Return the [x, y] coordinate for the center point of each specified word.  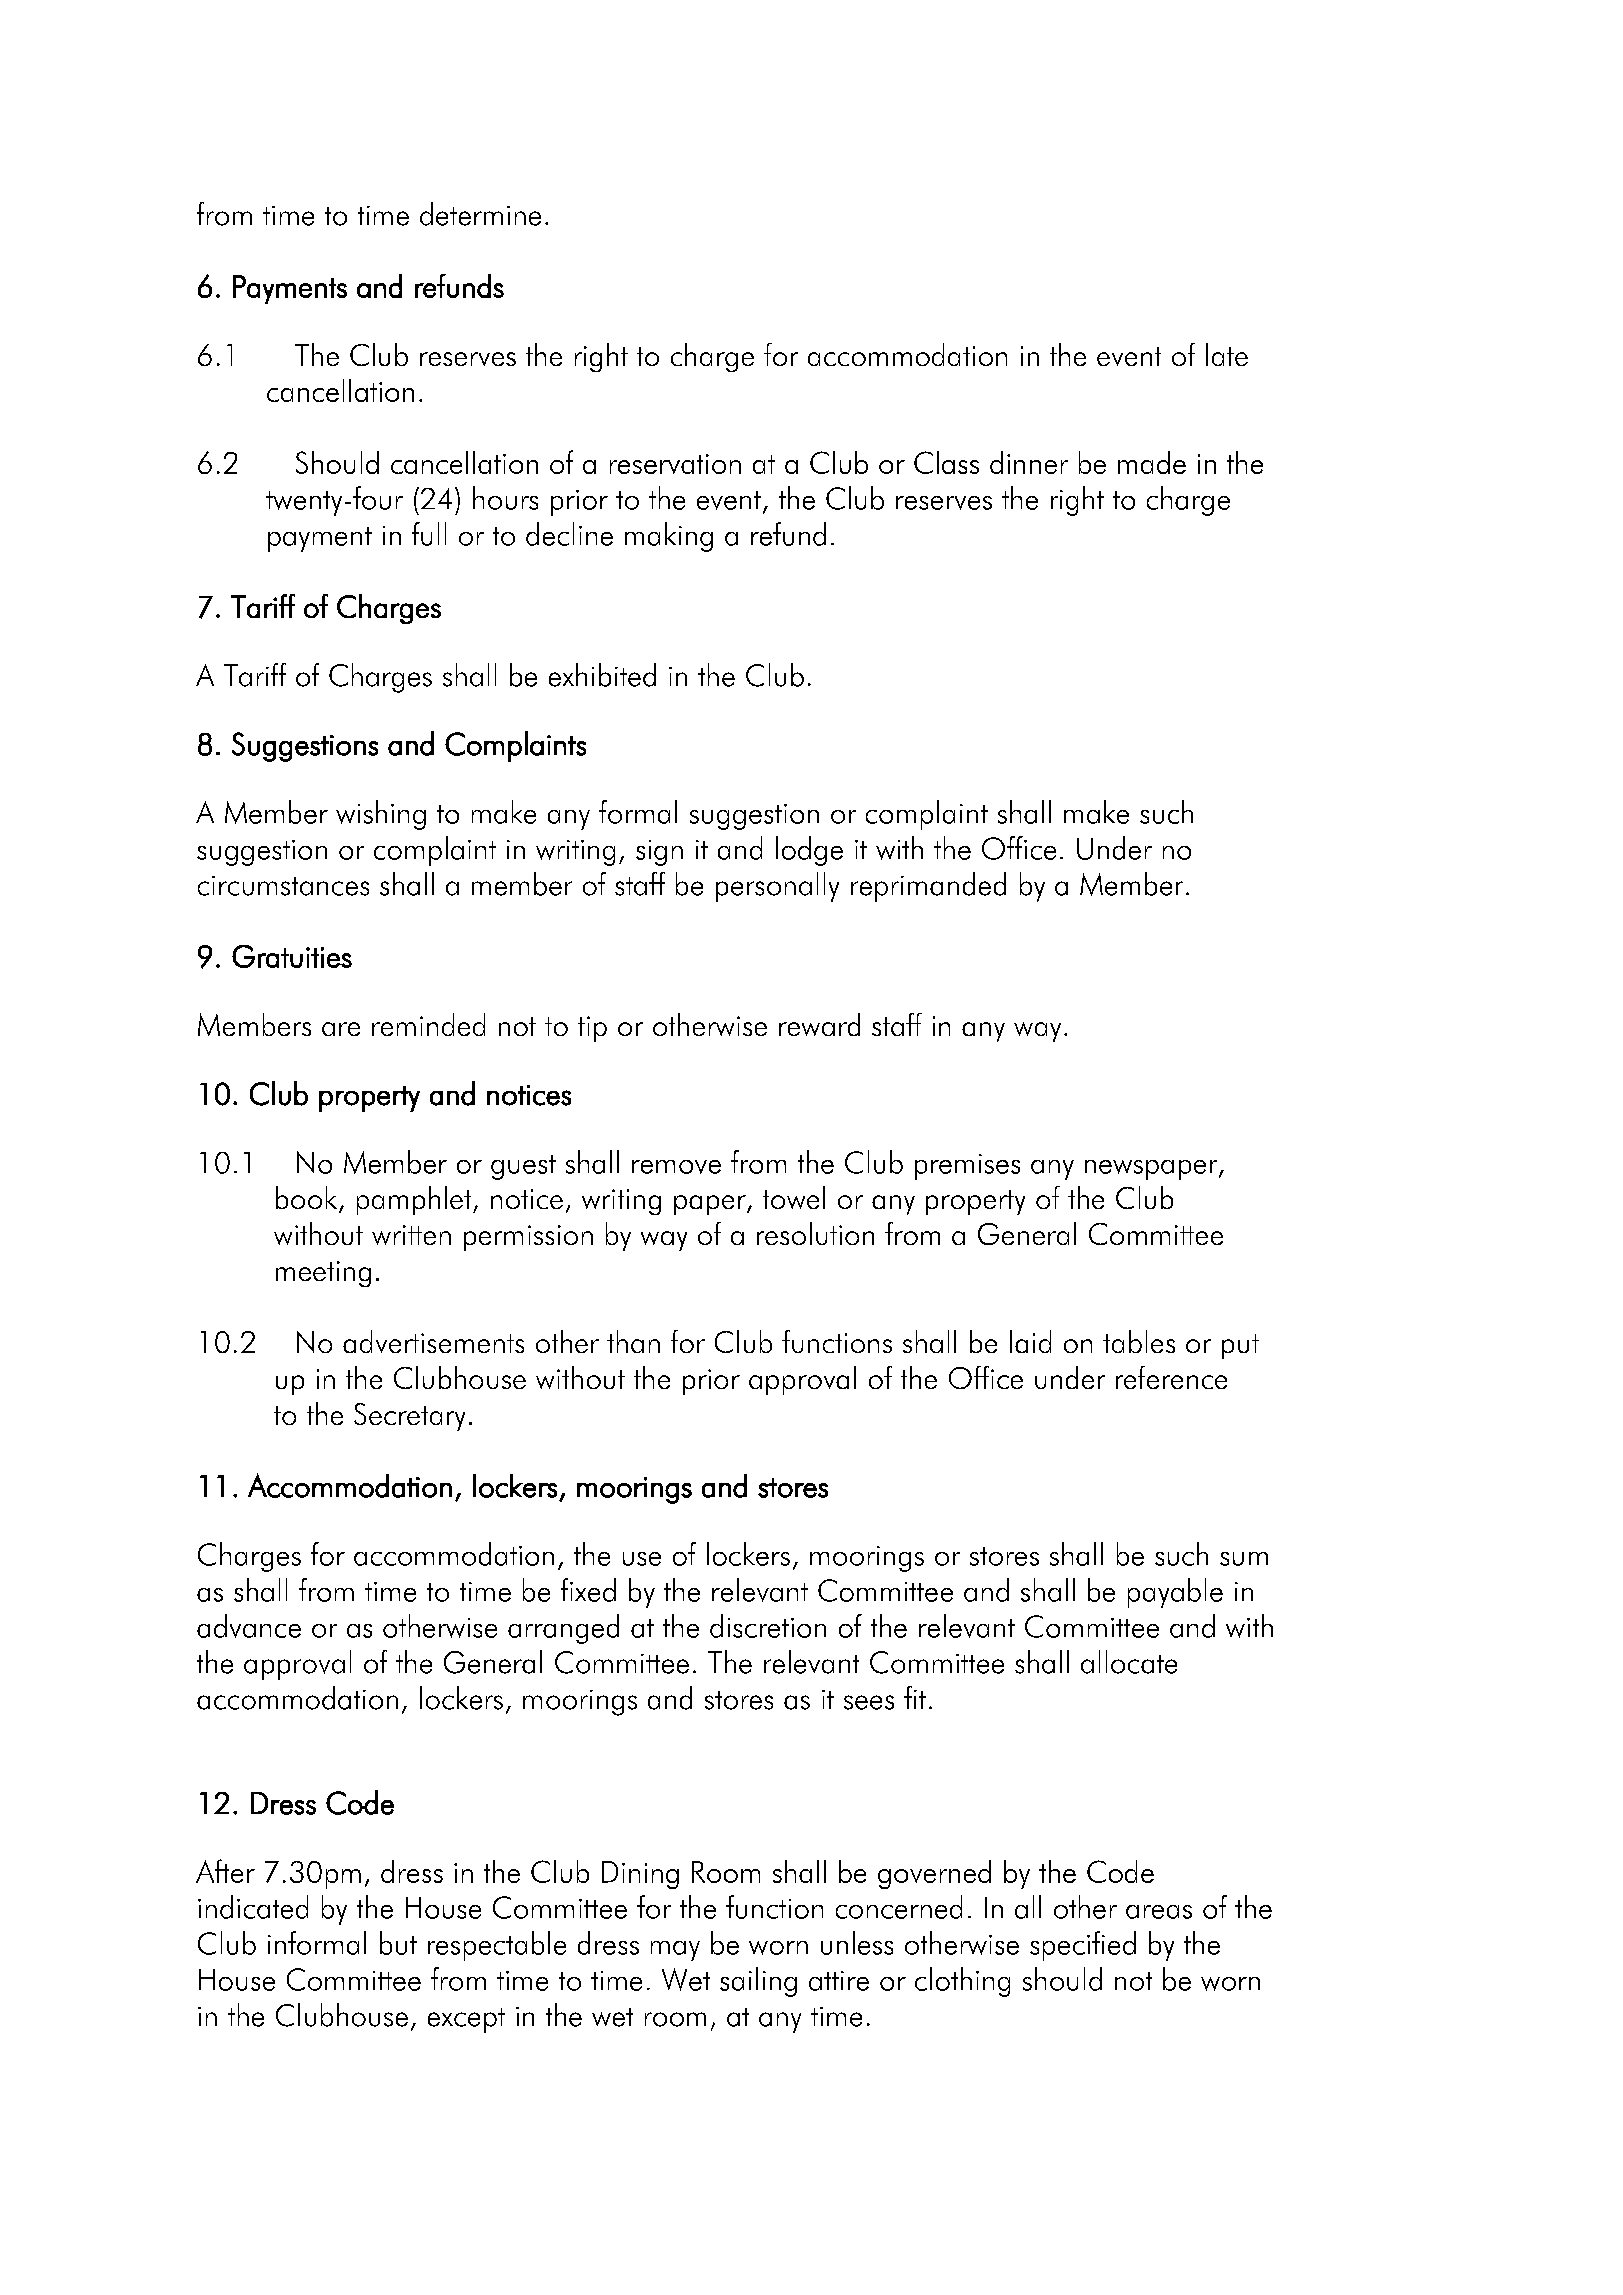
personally [777, 887]
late [1227, 354]
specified [1083, 1946]
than [633, 1341]
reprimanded [928, 887]
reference [1171, 1377]
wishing [381, 815]
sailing [758, 1982]
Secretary [409, 1417]
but [398, 1943]
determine [480, 214]
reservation [675, 464]
